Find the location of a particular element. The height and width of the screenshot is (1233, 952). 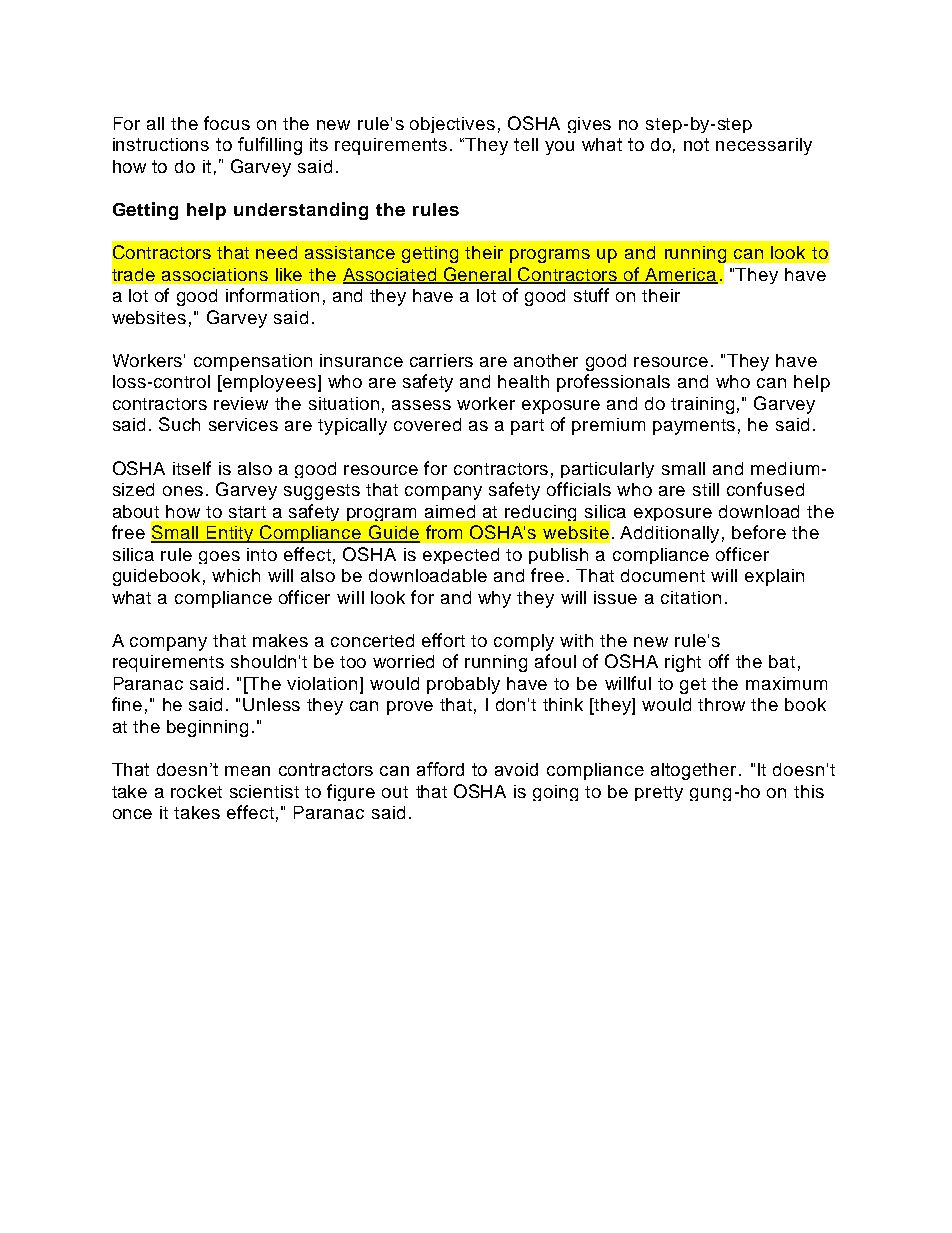

covered is located at coordinates (427, 424).
